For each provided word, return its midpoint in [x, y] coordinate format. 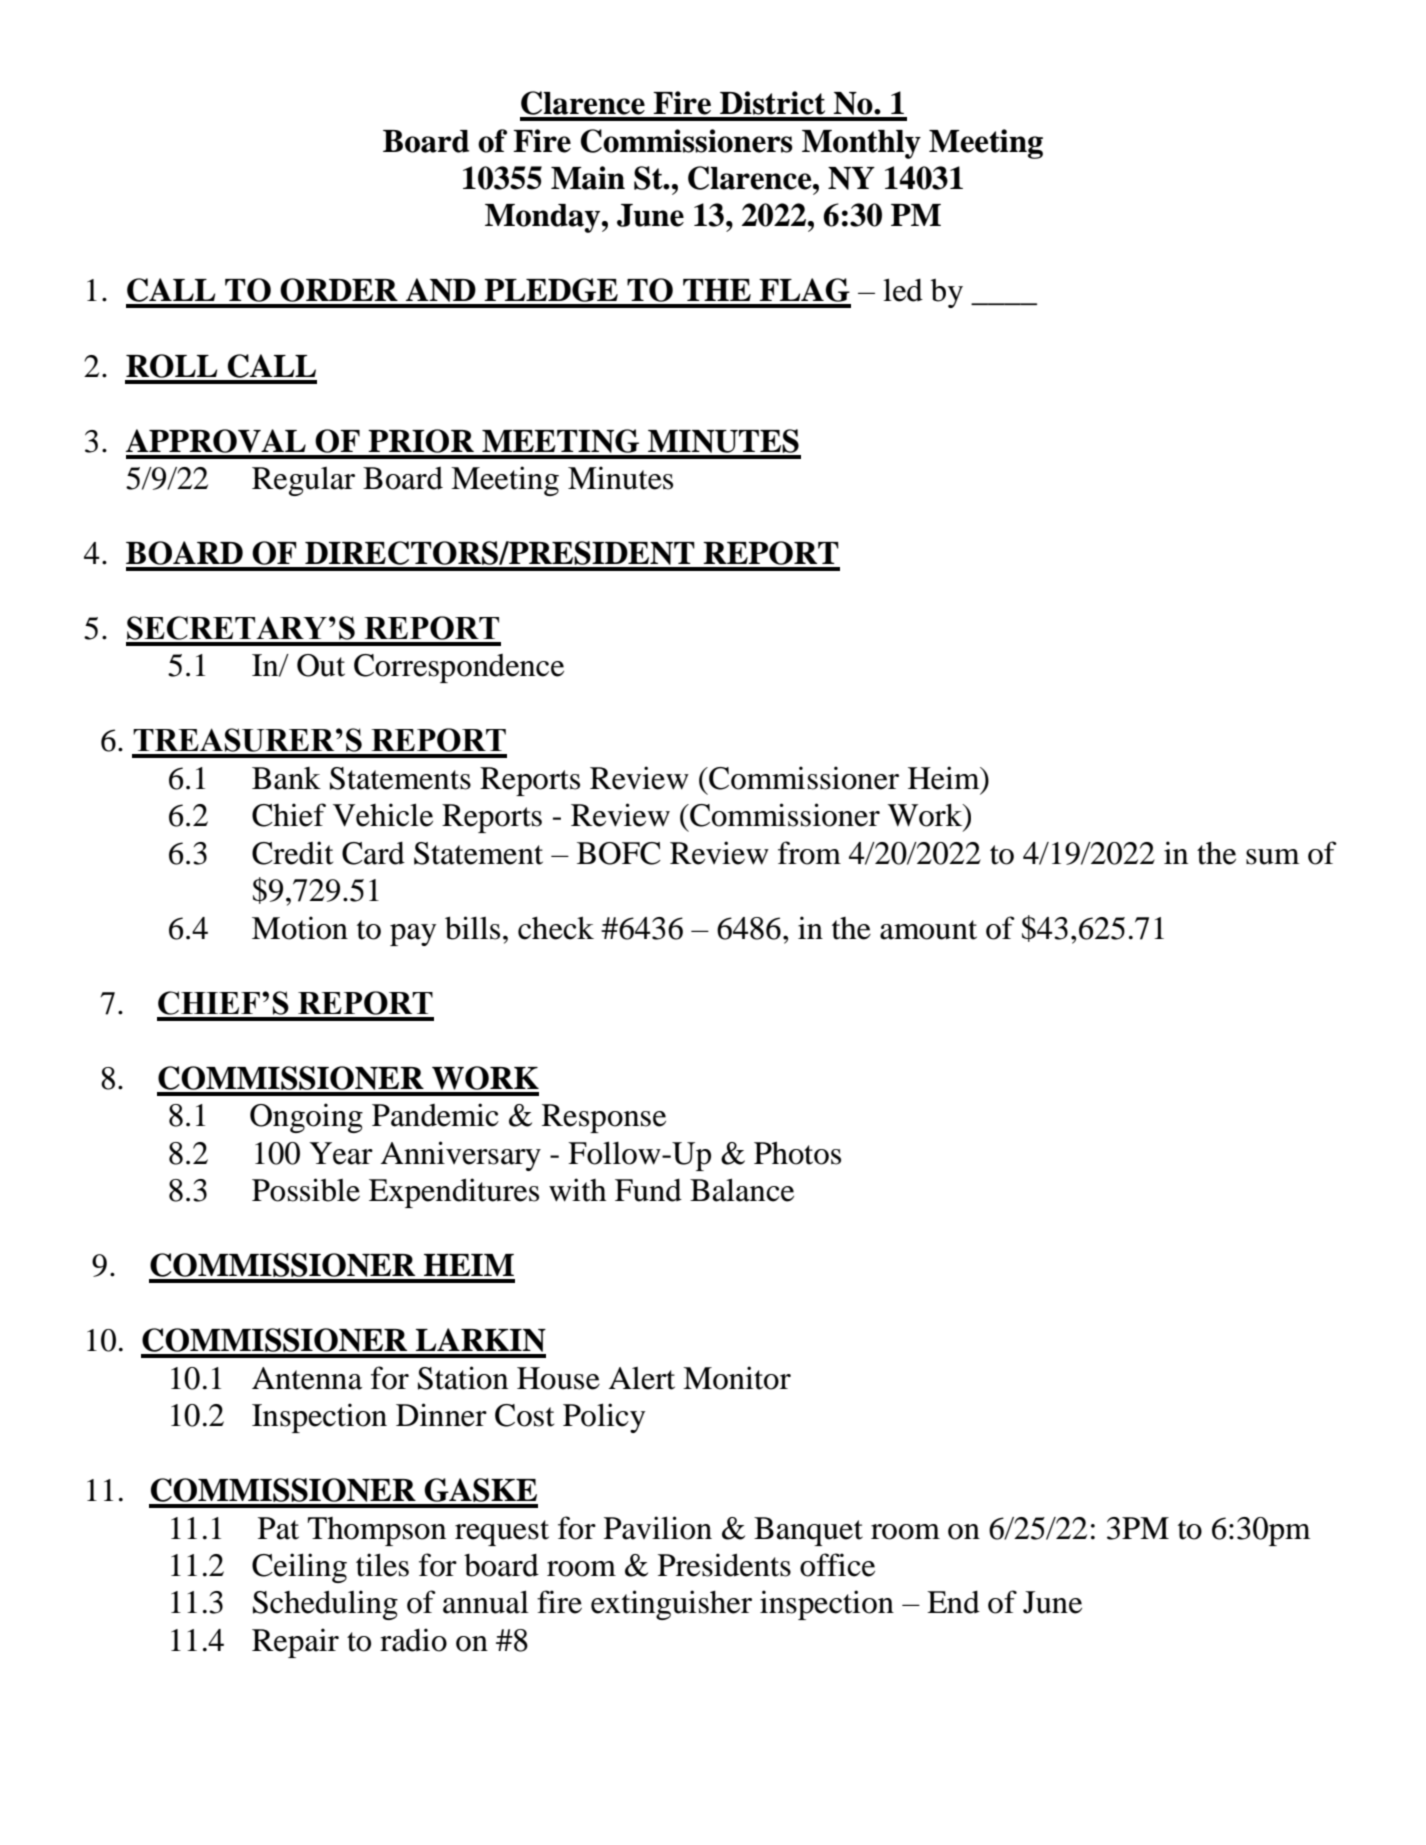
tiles [382, 1565]
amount [928, 930]
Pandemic [435, 1115]
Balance [742, 1190]
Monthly [861, 144]
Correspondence [459, 668]
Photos [797, 1153]
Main [588, 178]
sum [1273, 857]
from [809, 853]
